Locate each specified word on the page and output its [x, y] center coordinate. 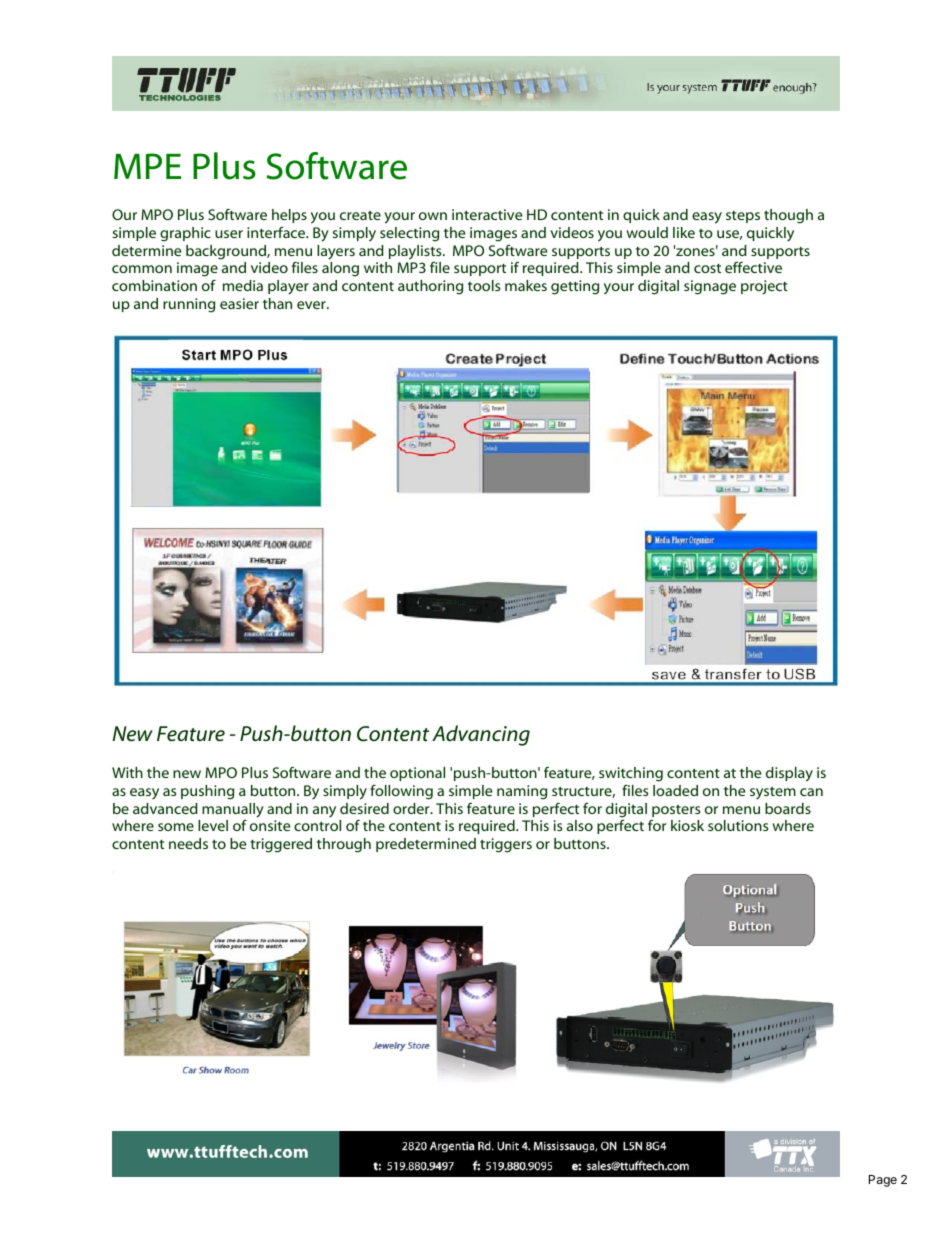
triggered [281, 845]
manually [233, 811]
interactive [487, 214]
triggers [506, 845]
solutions [738, 825]
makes [526, 285]
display [789, 774]
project [764, 287]
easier [239, 303]
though [788, 216]
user [229, 234]
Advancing [481, 735]
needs [188, 843]
